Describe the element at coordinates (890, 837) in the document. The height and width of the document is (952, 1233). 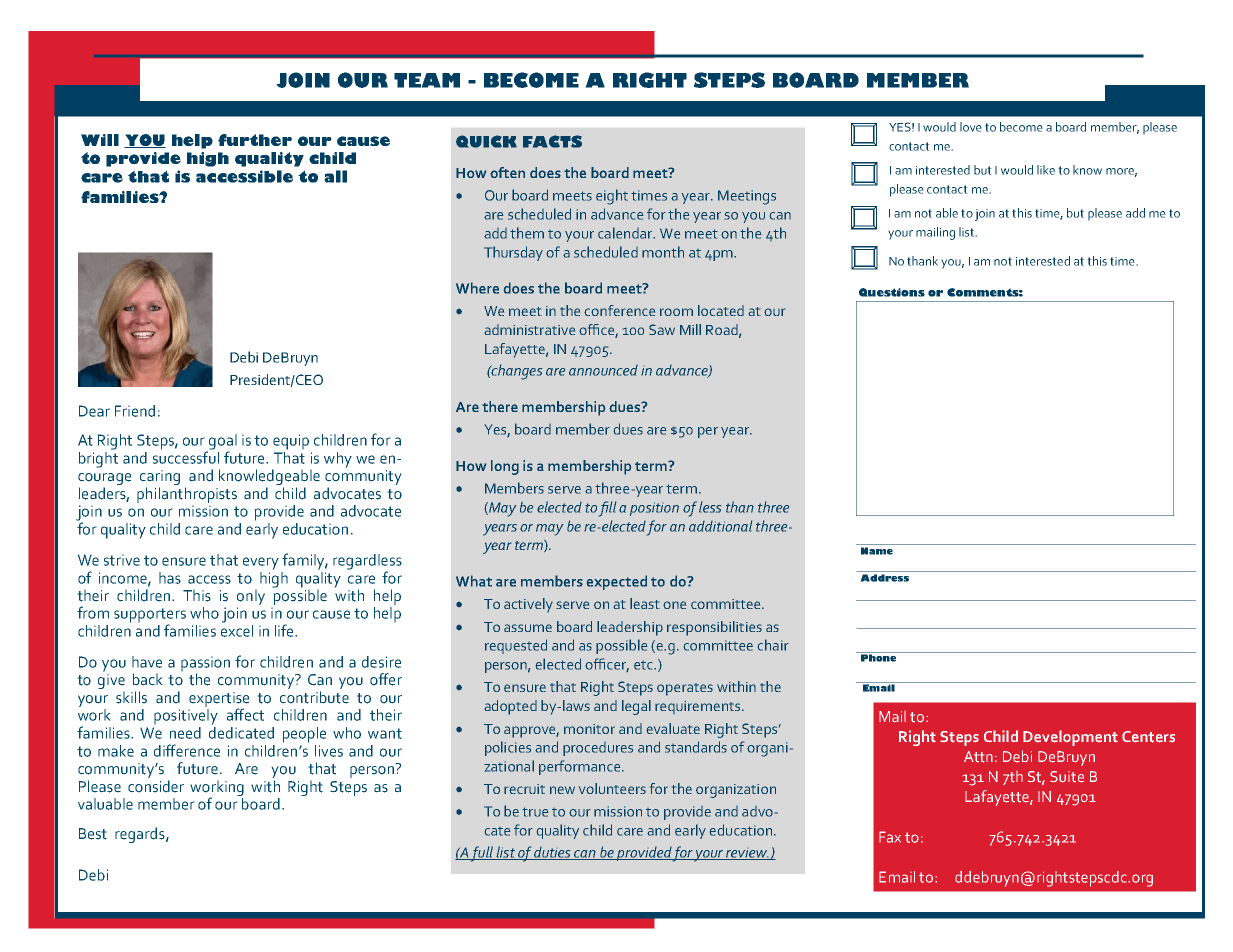
I see `Fax` at that location.
